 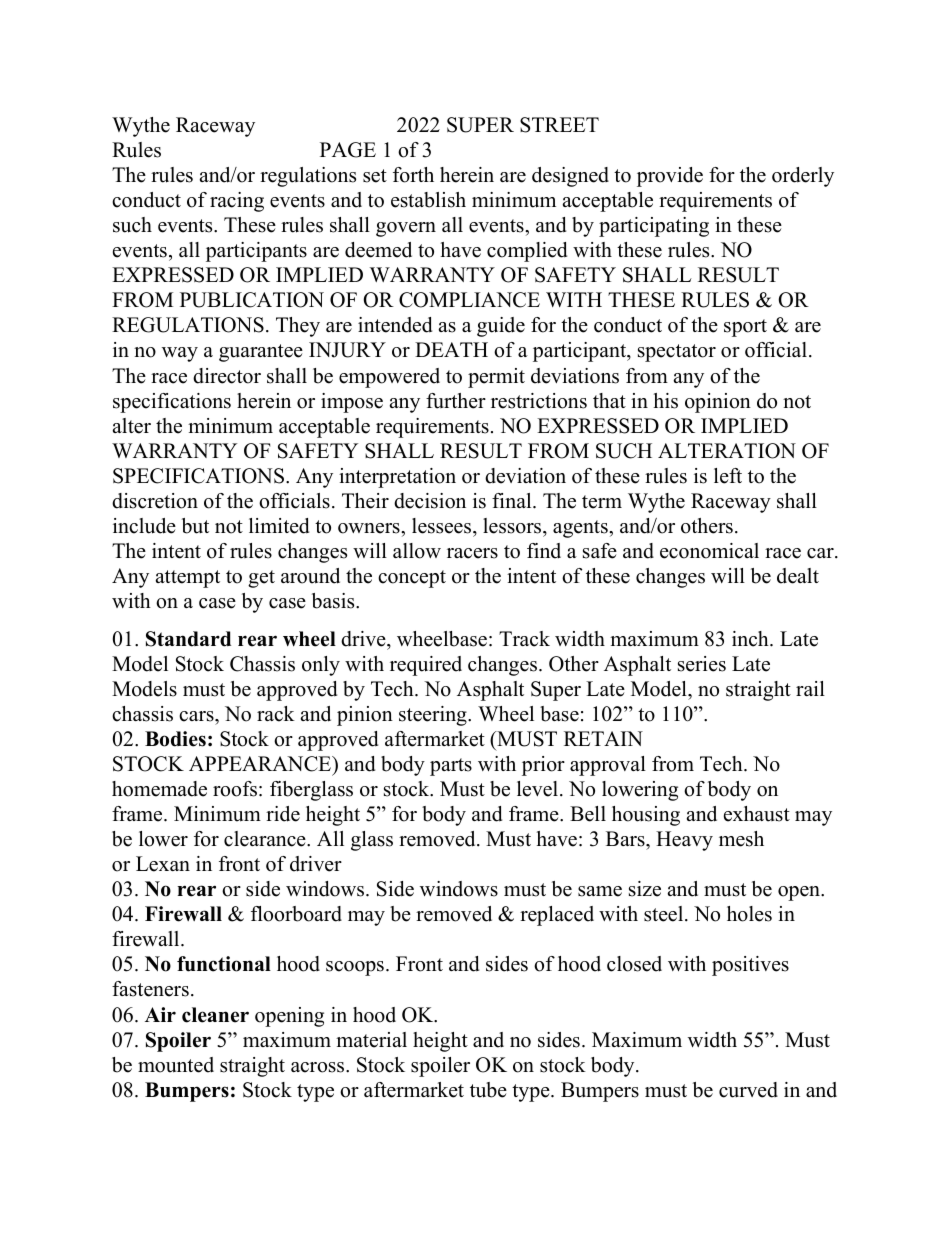 What do you see at coordinates (501, 327) in the screenshot?
I see `guide` at bounding box center [501, 327].
